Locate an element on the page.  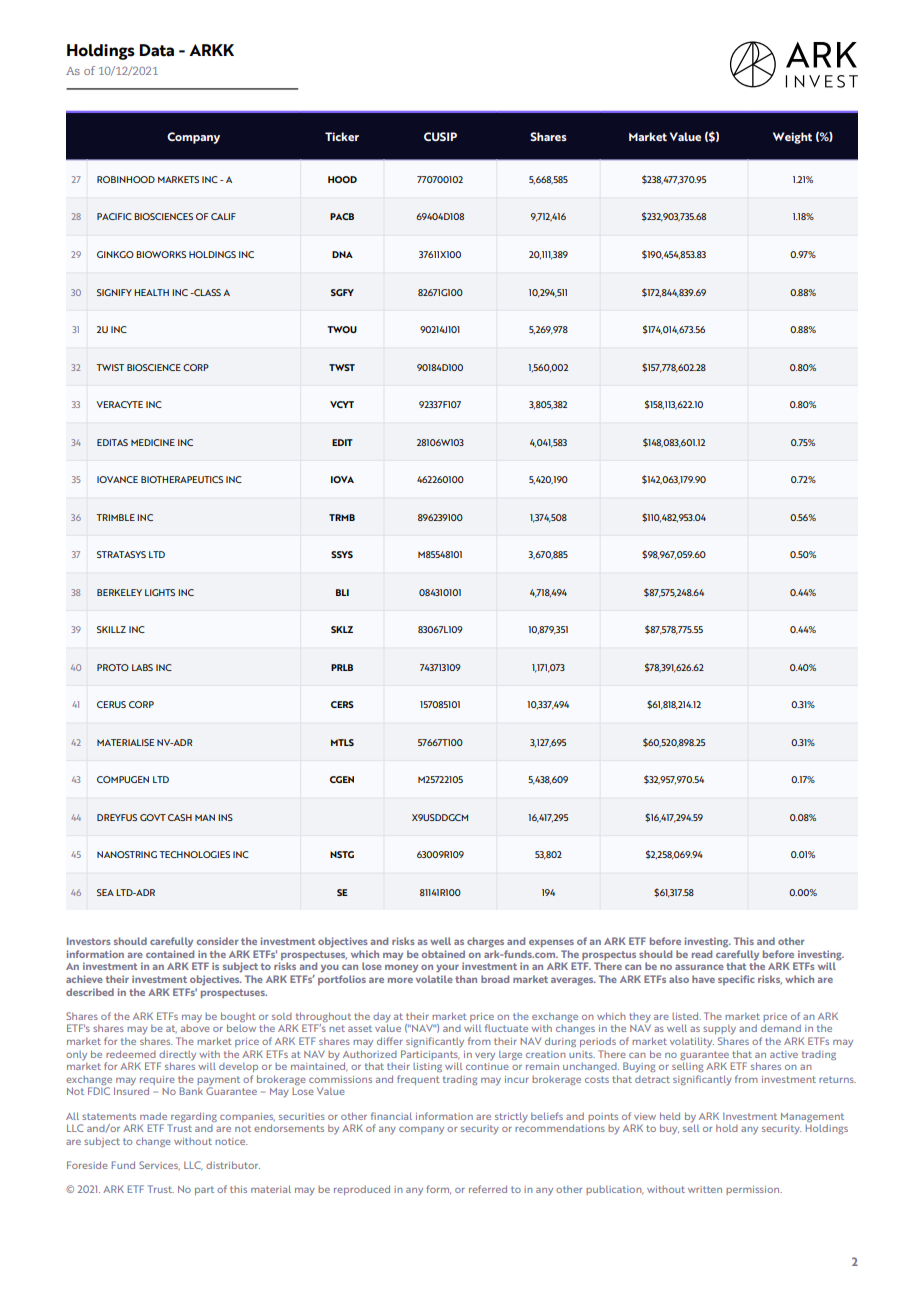
LIGHTS is located at coordinates (160, 592).
